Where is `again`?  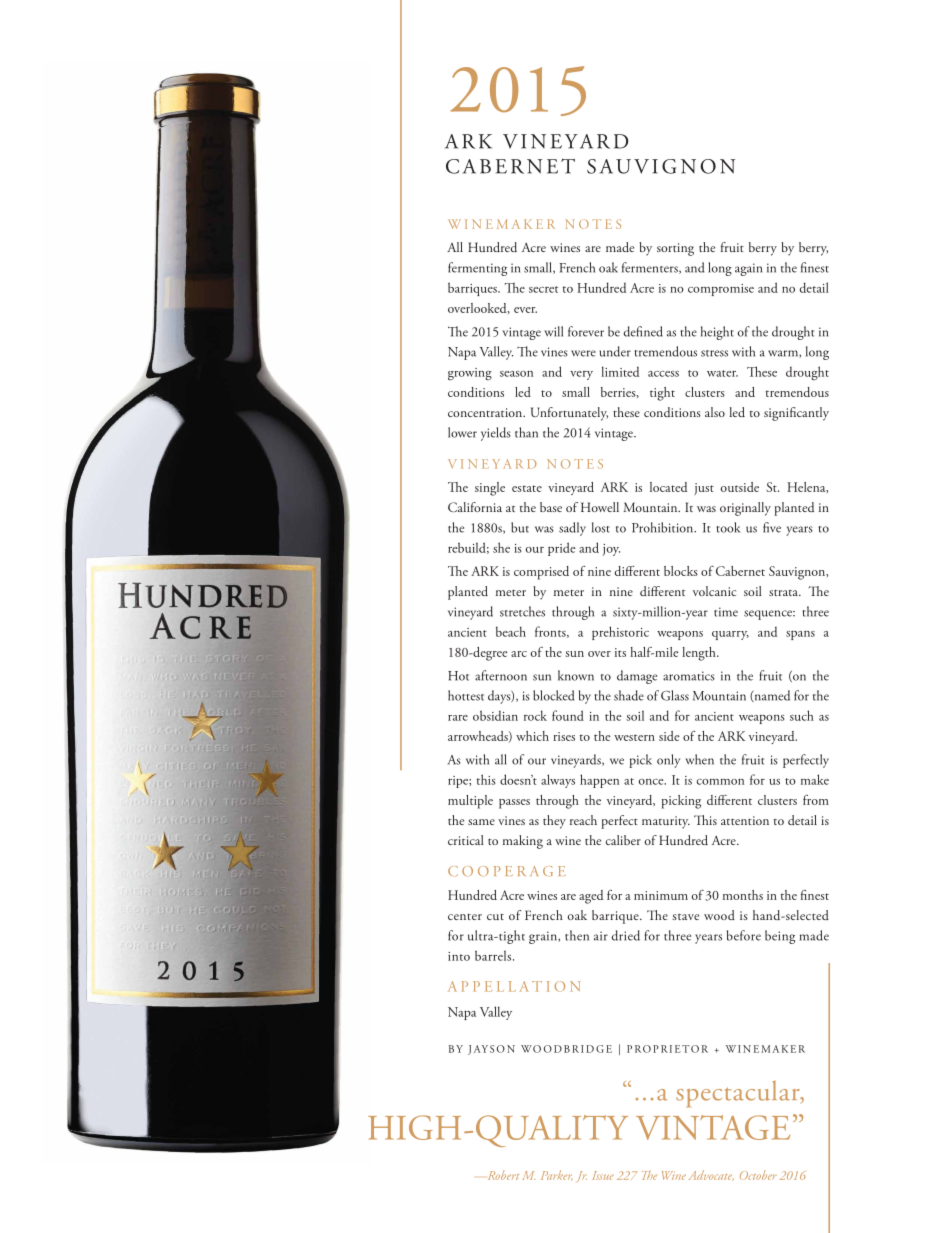
again is located at coordinates (748, 269).
